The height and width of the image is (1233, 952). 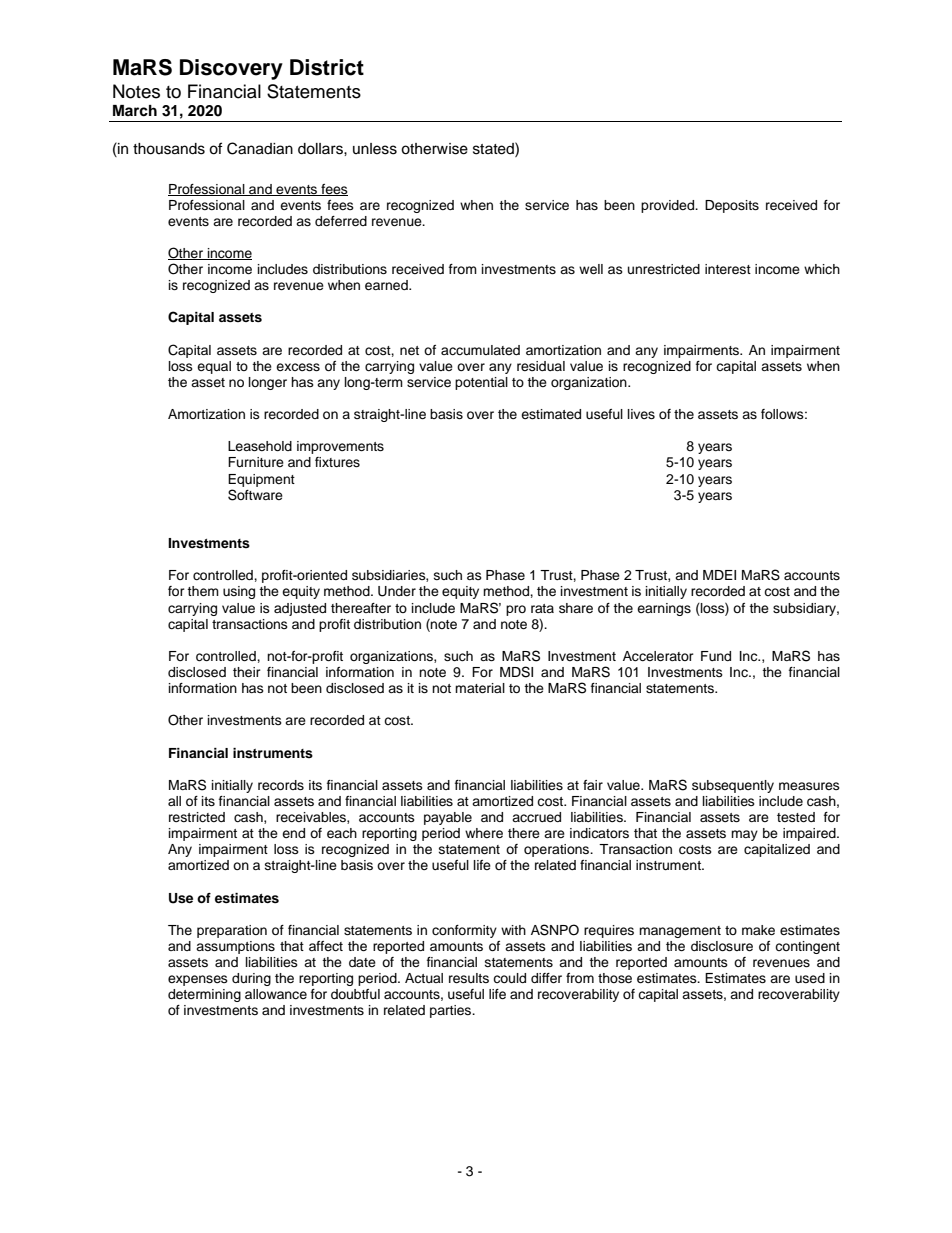 What do you see at coordinates (135, 111) in the image?
I see `March` at bounding box center [135, 111].
